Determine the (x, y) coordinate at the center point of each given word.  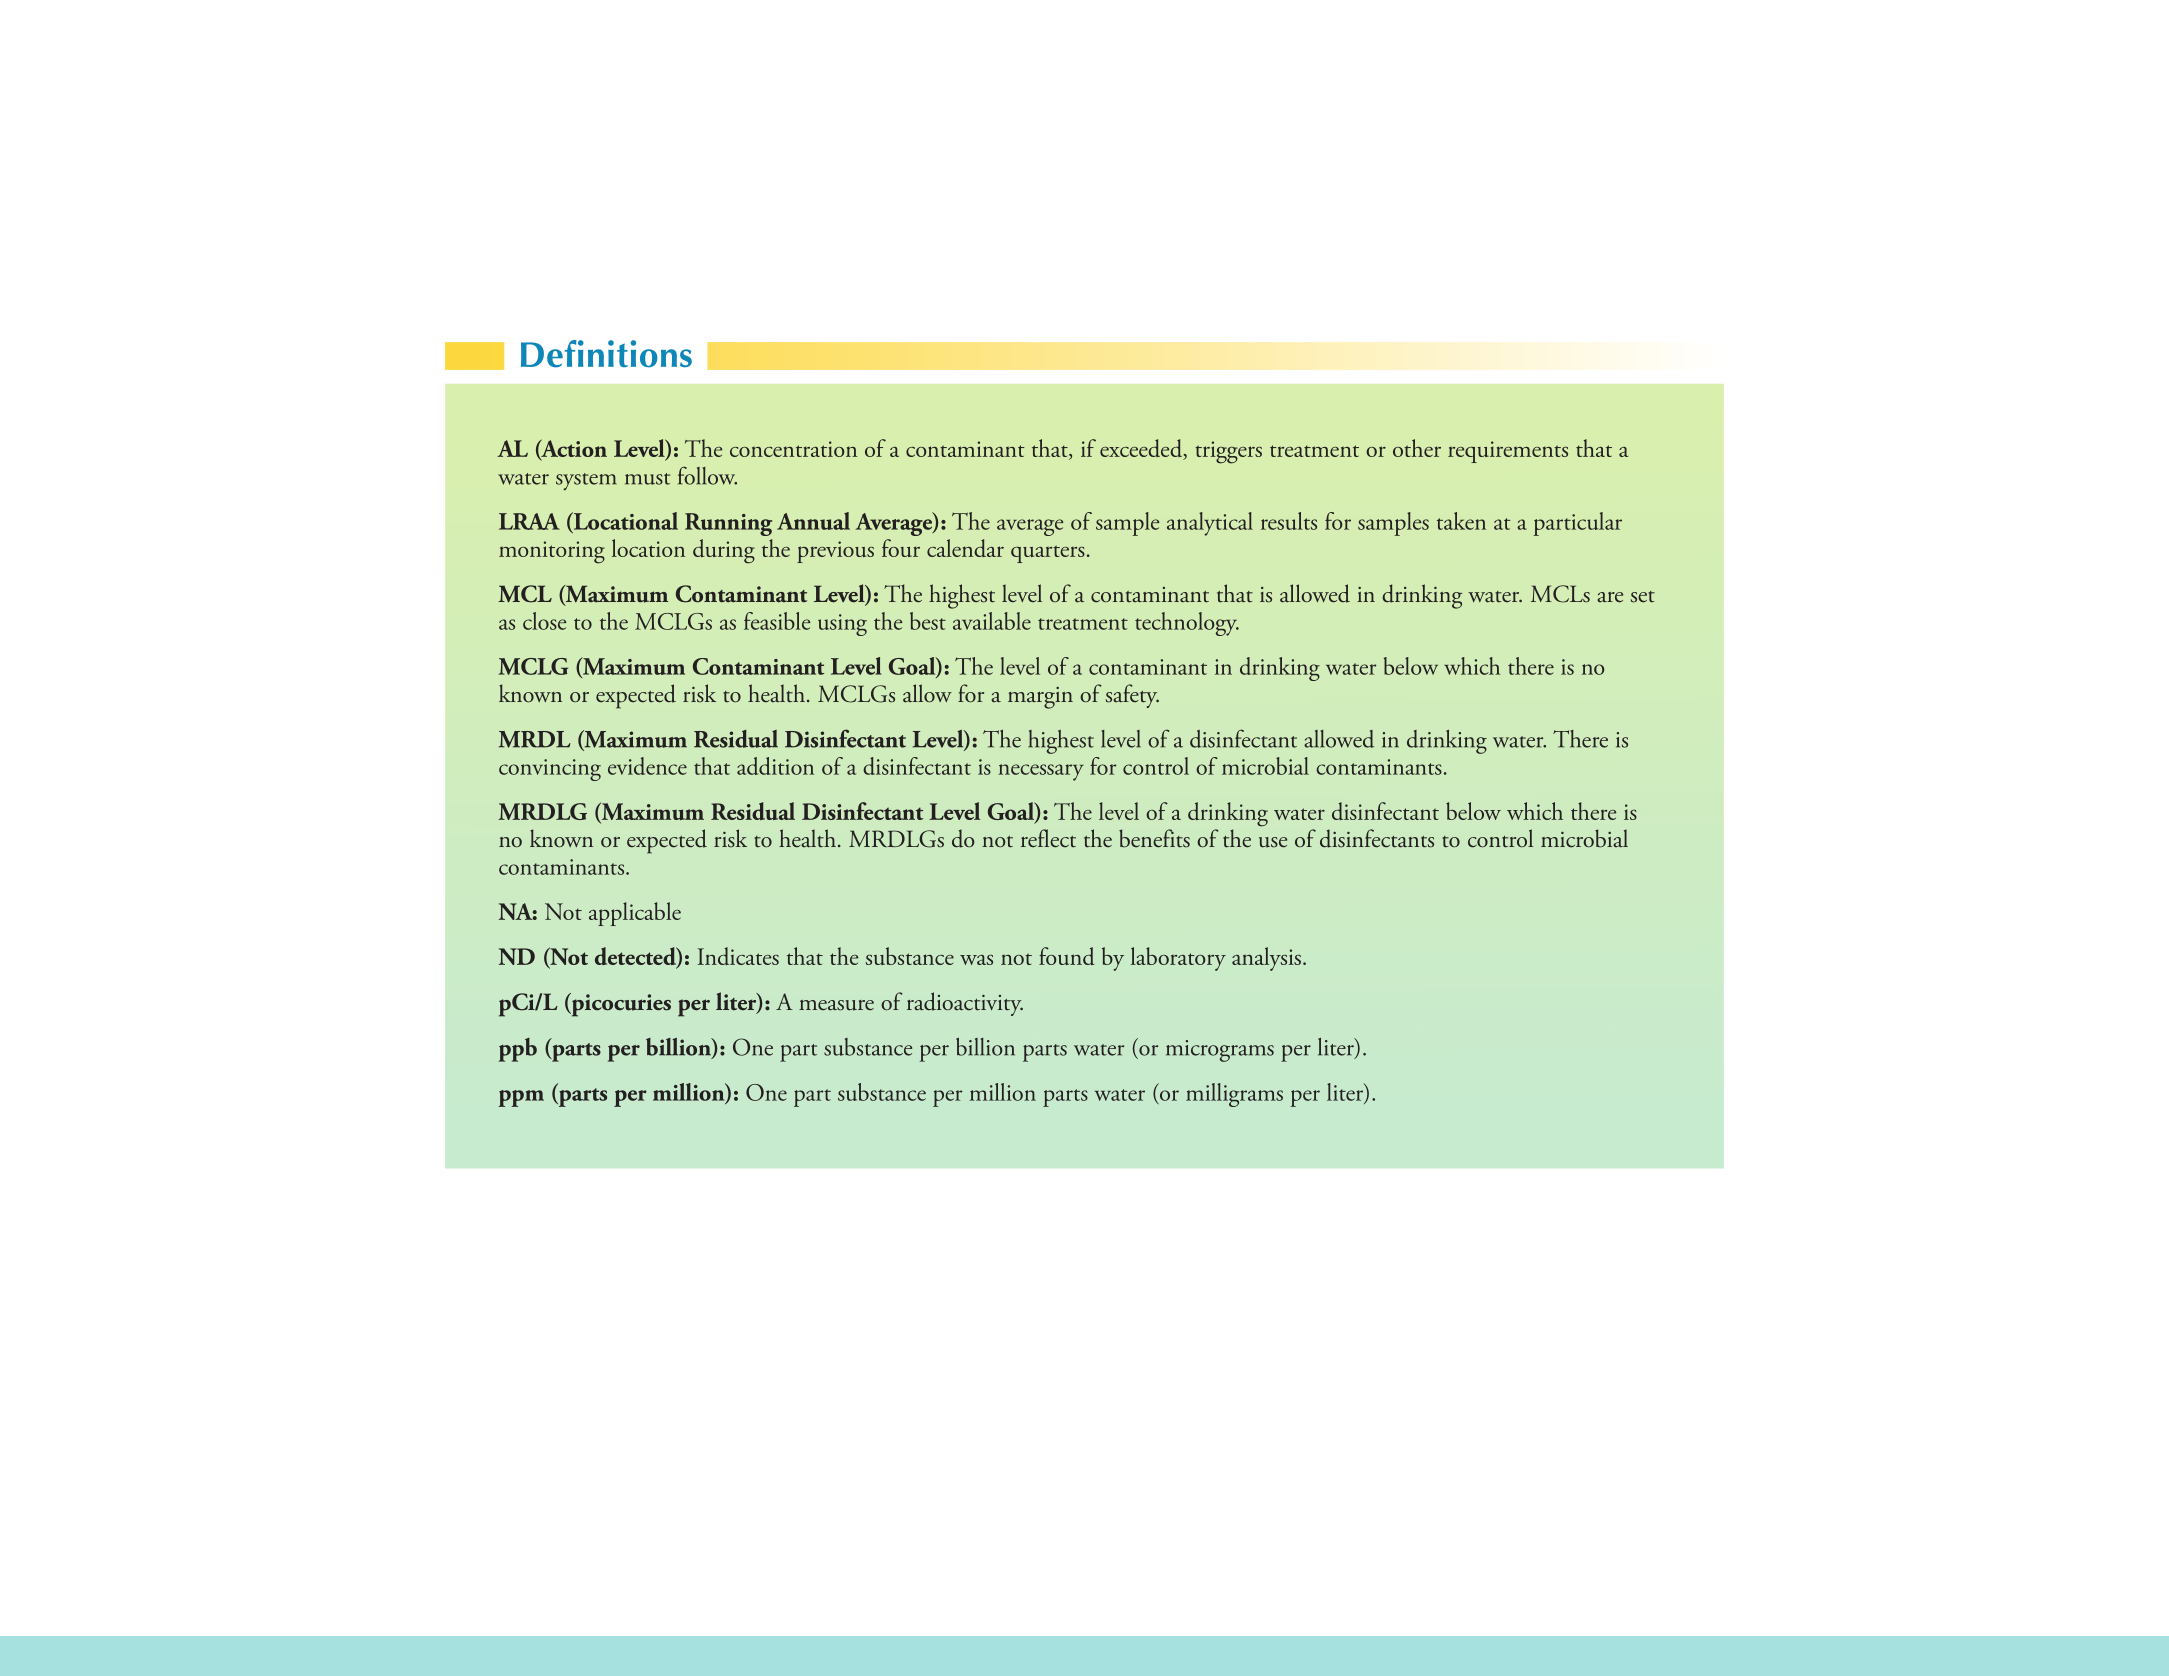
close (544, 621)
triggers (1228, 452)
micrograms (1220, 1051)
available (992, 621)
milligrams (1234, 1095)
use (1273, 842)
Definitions (606, 354)
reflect (1048, 838)
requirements (1508, 452)
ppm (521, 1098)
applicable (635, 914)
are (1610, 597)
